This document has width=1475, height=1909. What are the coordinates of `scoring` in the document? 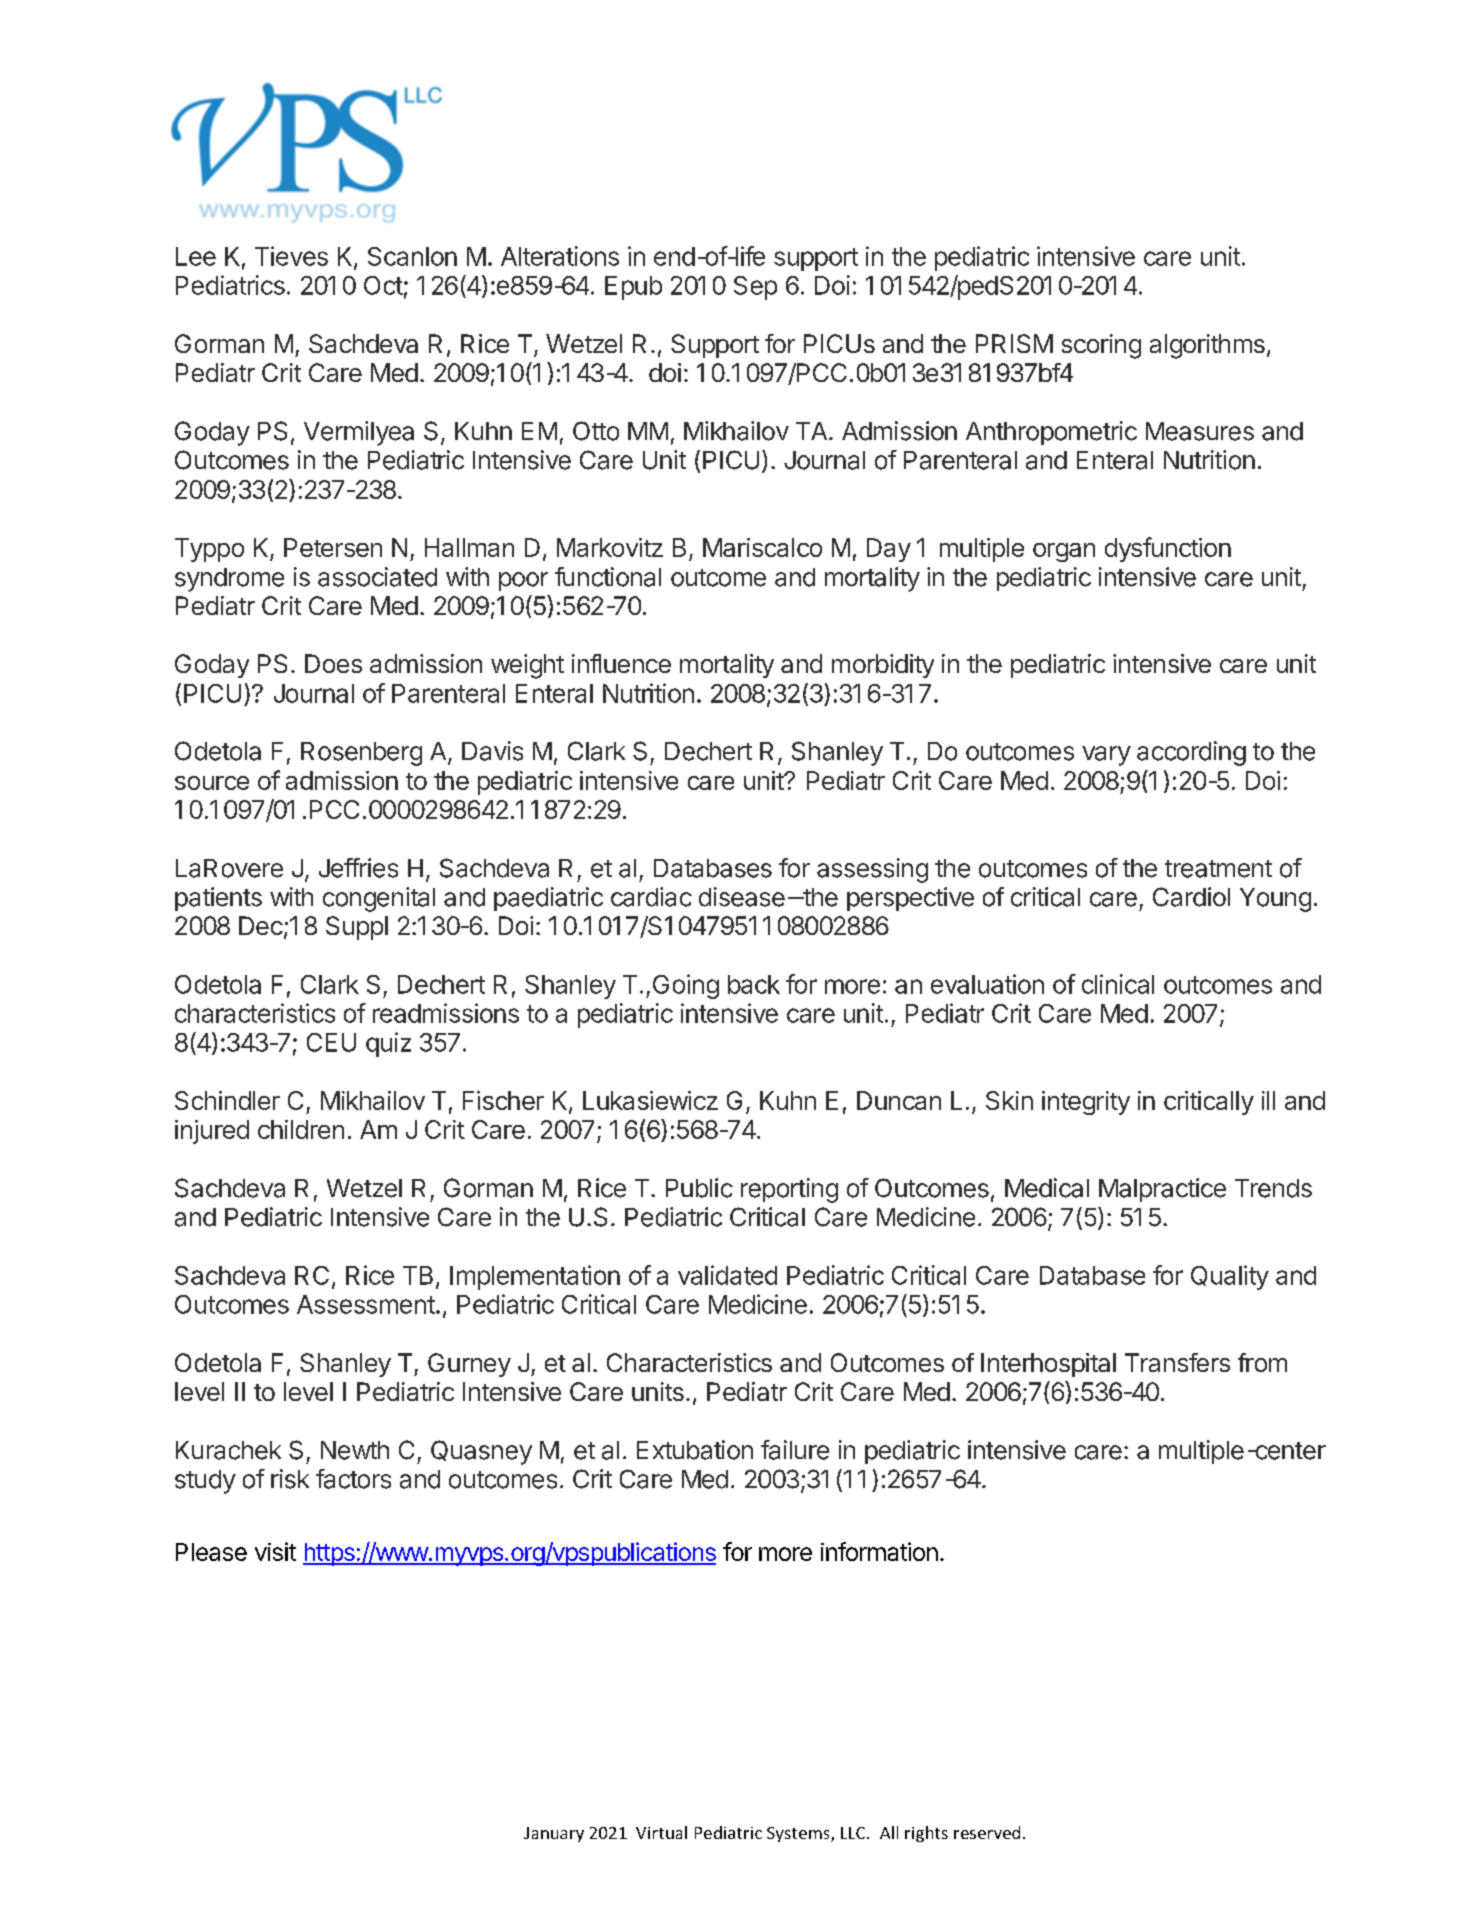 It's located at (1101, 346).
